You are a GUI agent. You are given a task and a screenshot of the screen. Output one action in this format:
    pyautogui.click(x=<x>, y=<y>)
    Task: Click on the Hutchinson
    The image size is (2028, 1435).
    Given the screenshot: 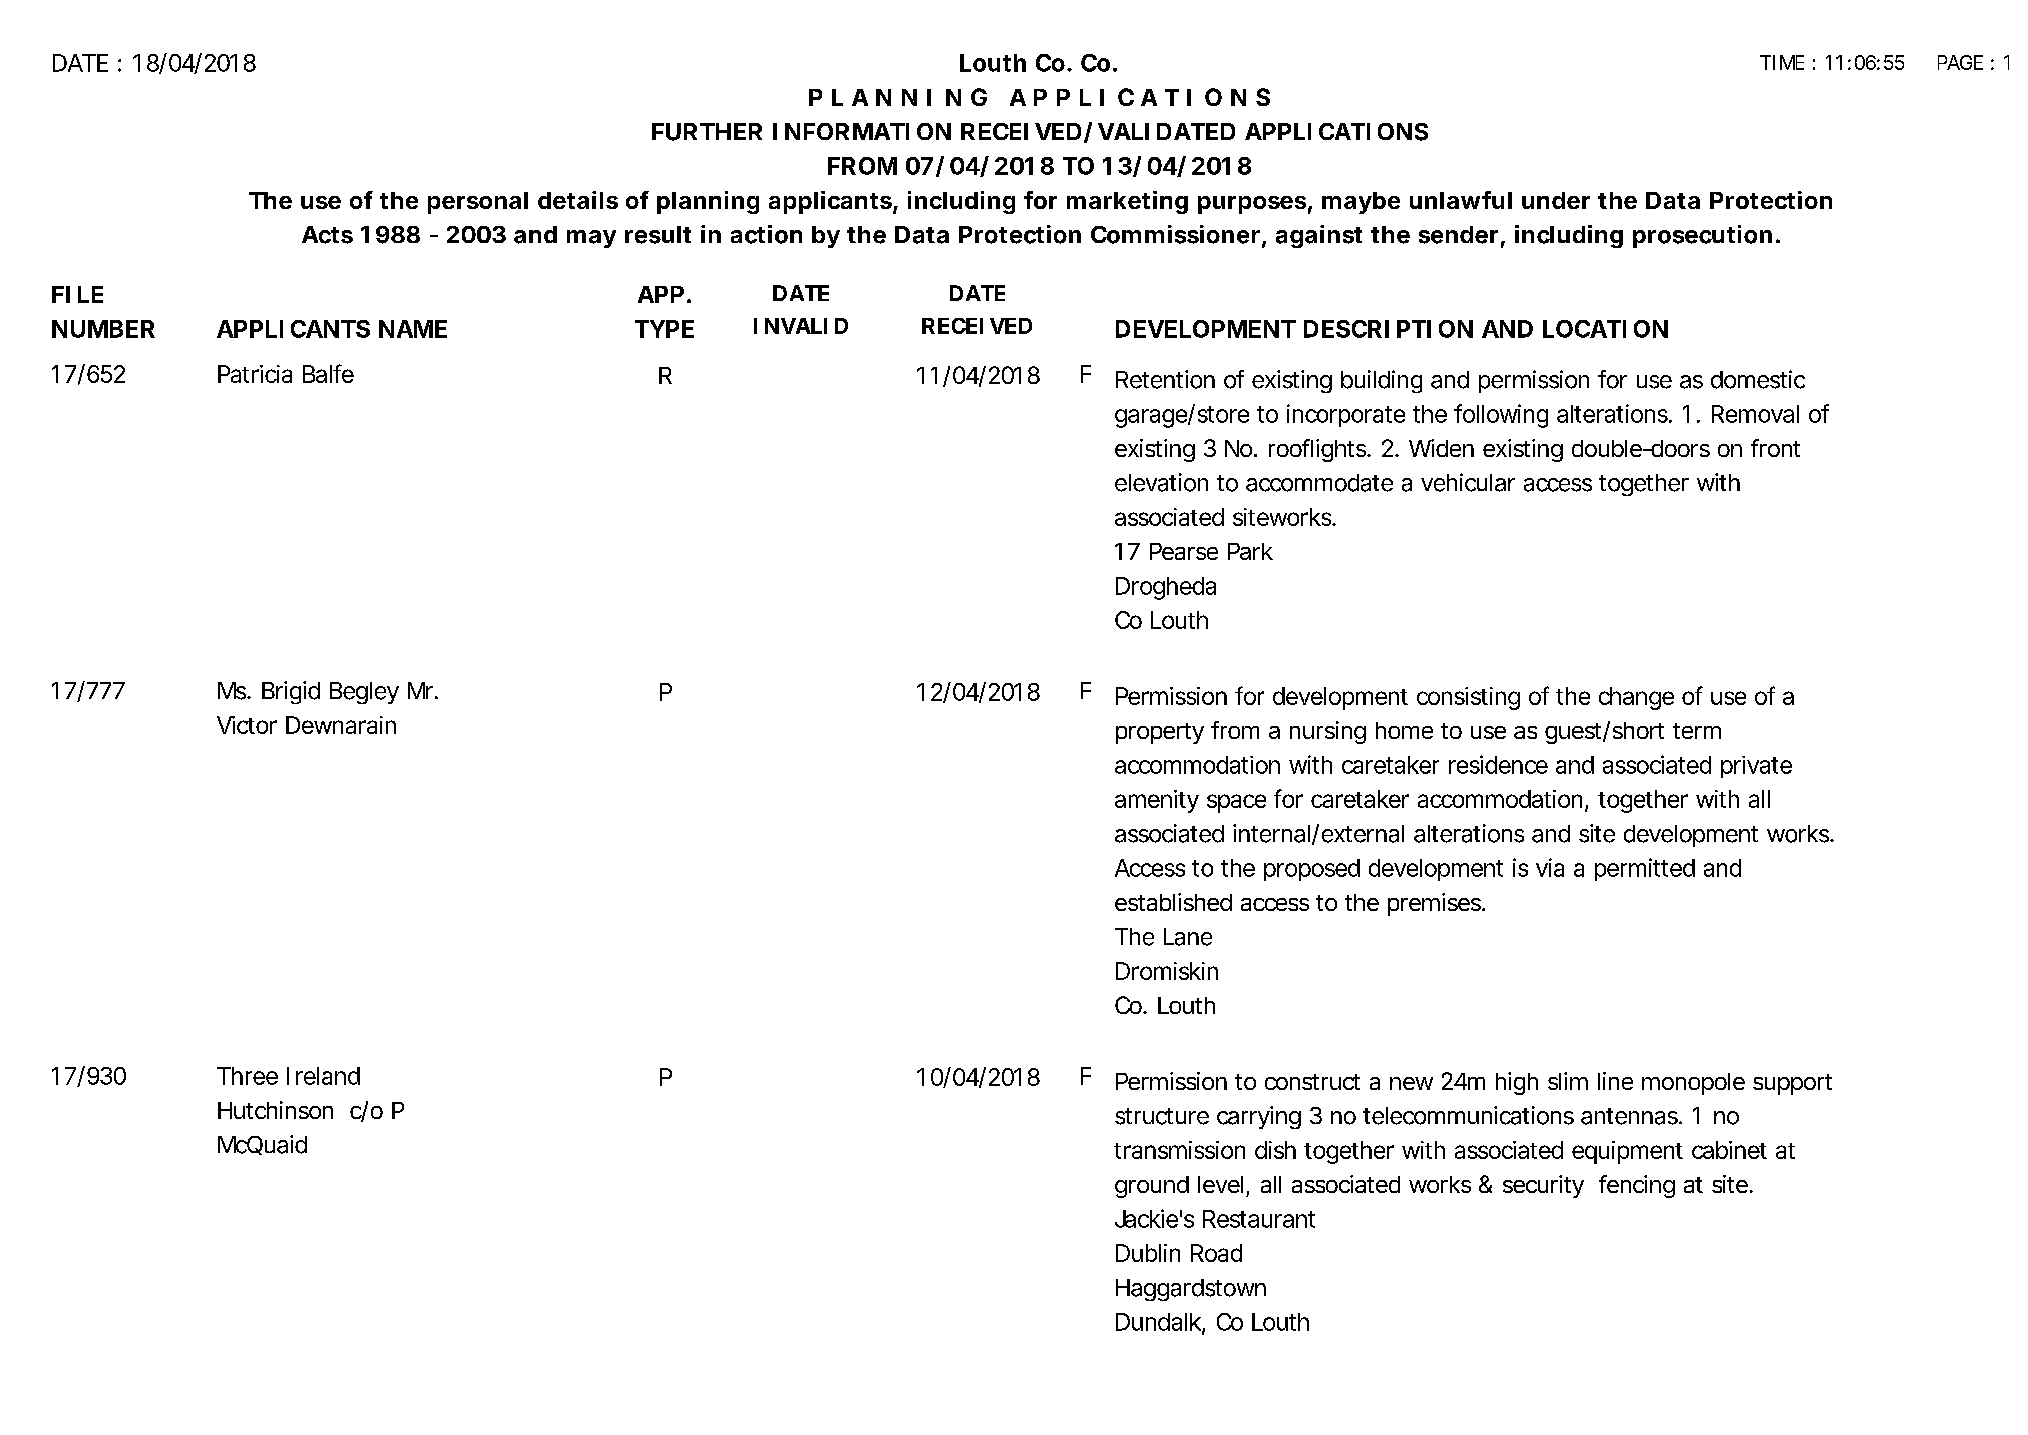 What is the action you would take?
    pyautogui.click(x=275, y=1110)
